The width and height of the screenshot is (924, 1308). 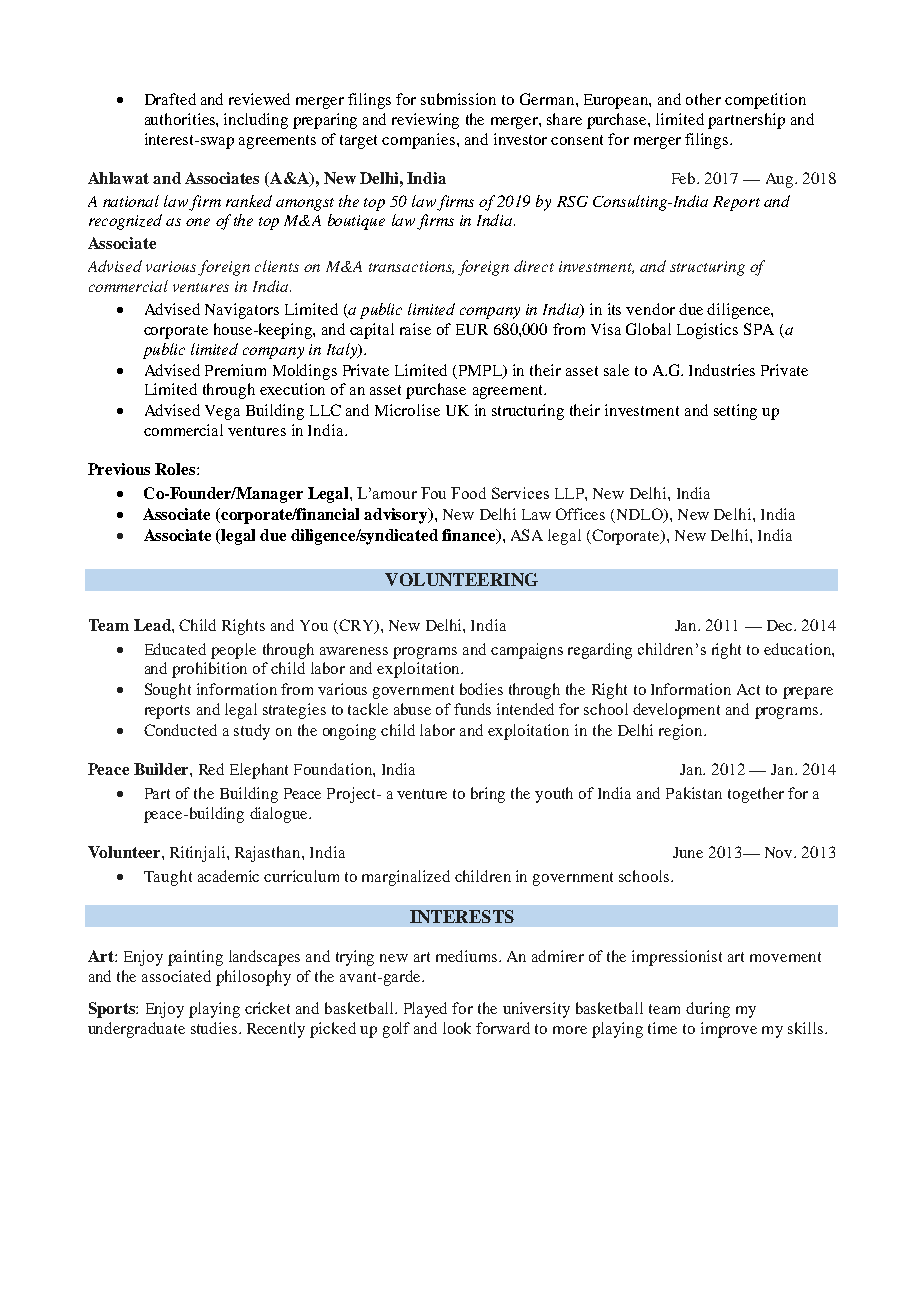 What do you see at coordinates (735, 412) in the screenshot?
I see `setting` at bounding box center [735, 412].
